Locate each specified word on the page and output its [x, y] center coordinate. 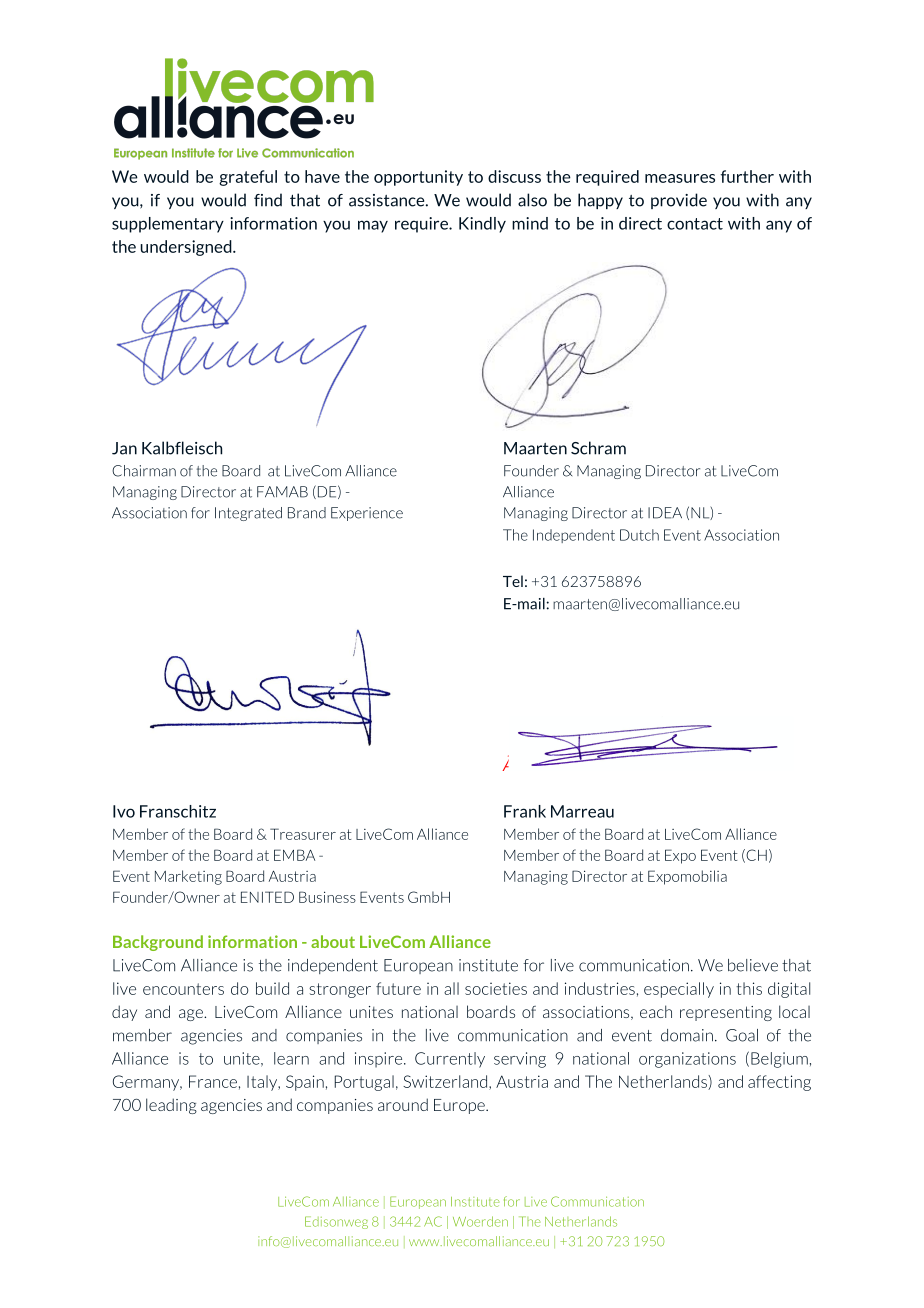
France [213, 1081]
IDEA [665, 513]
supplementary [168, 225]
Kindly [482, 225]
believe [753, 965]
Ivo [124, 811]
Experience [367, 514]
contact [695, 224]
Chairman [144, 471]
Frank [525, 811]
